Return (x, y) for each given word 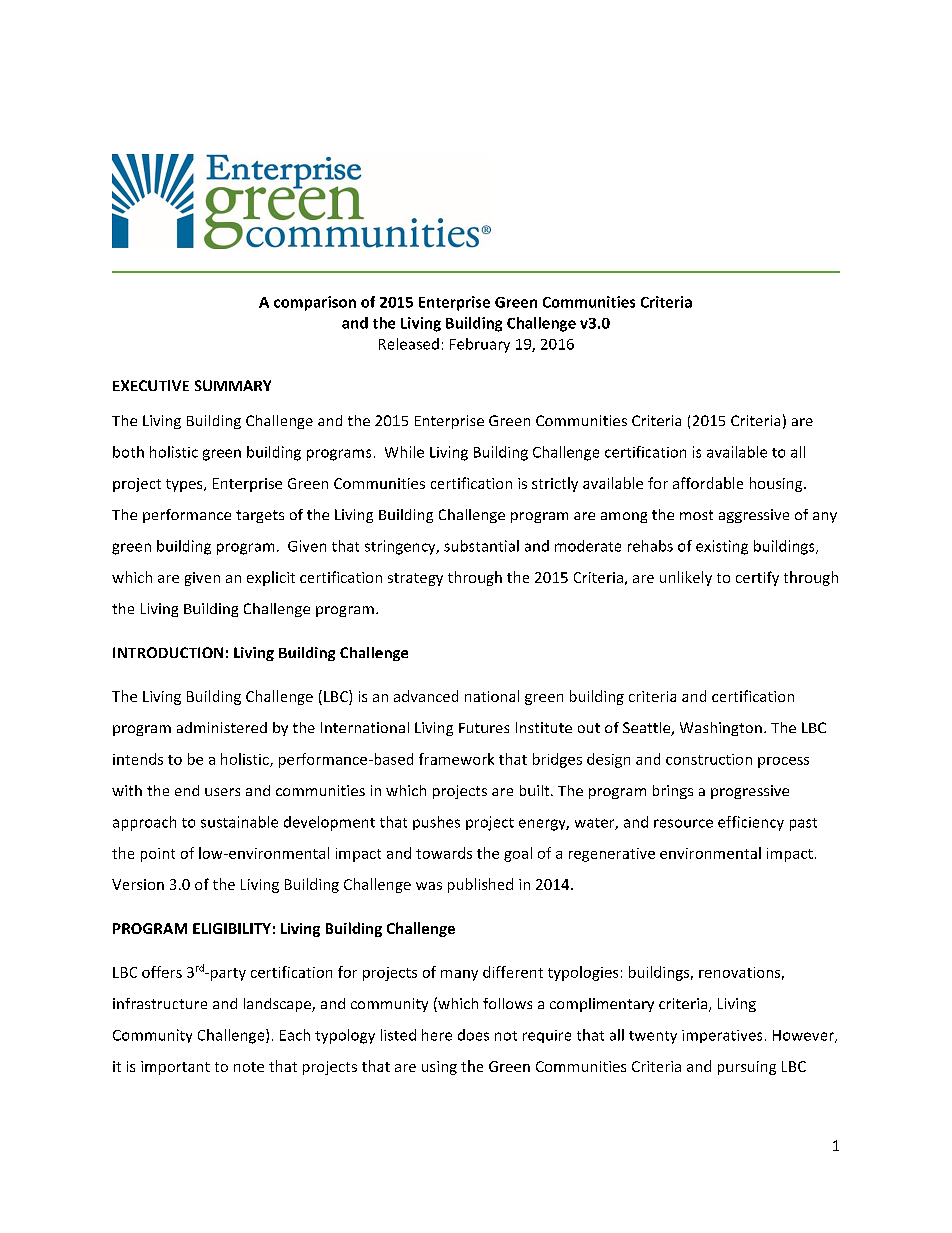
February (480, 345)
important (175, 1068)
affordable (708, 483)
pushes (436, 823)
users (222, 792)
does (473, 1035)
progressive (750, 792)
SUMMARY (233, 385)
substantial (481, 546)
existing (722, 547)
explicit (271, 578)
